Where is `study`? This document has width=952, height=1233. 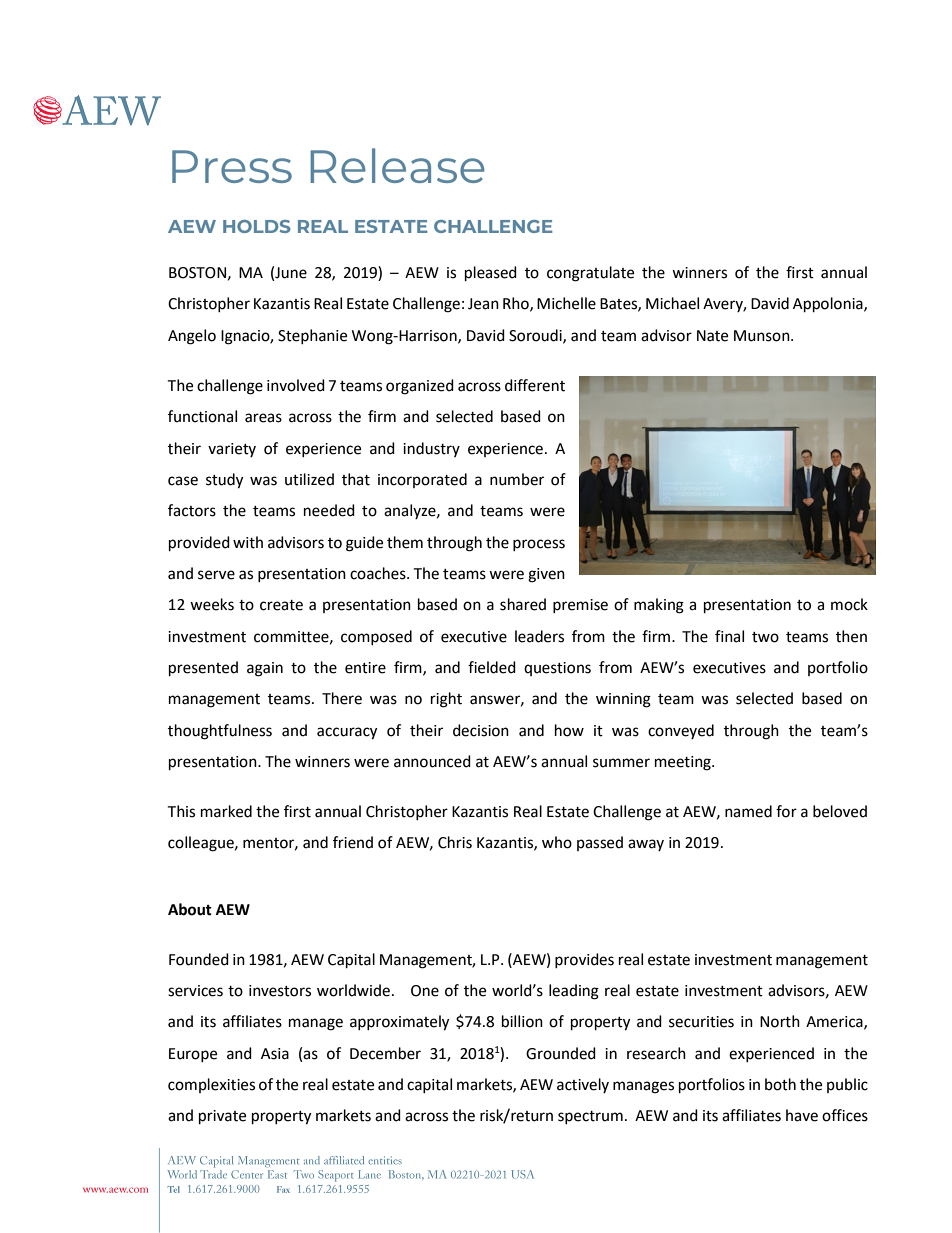
study is located at coordinates (224, 481).
